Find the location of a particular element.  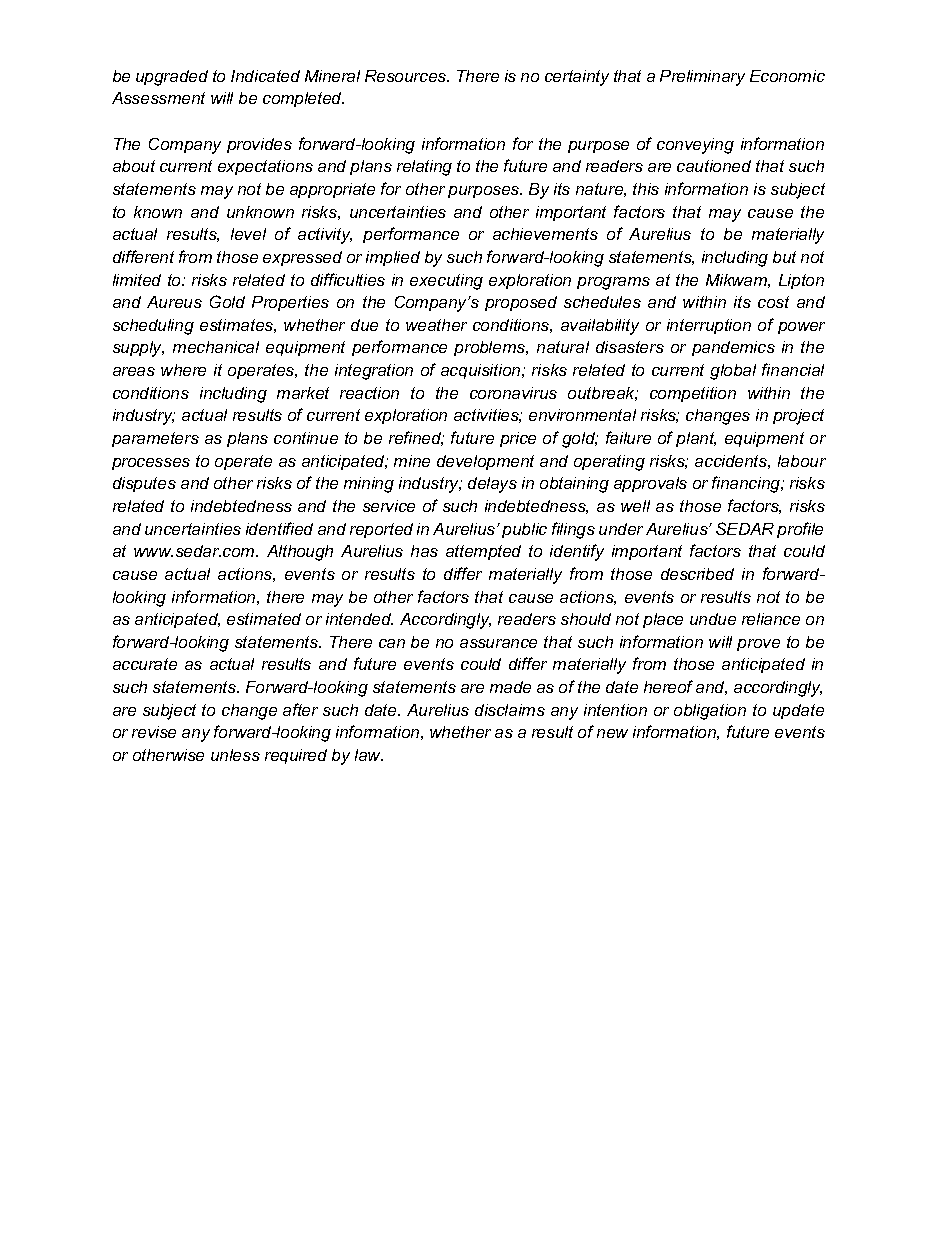

obligation is located at coordinates (710, 712).
